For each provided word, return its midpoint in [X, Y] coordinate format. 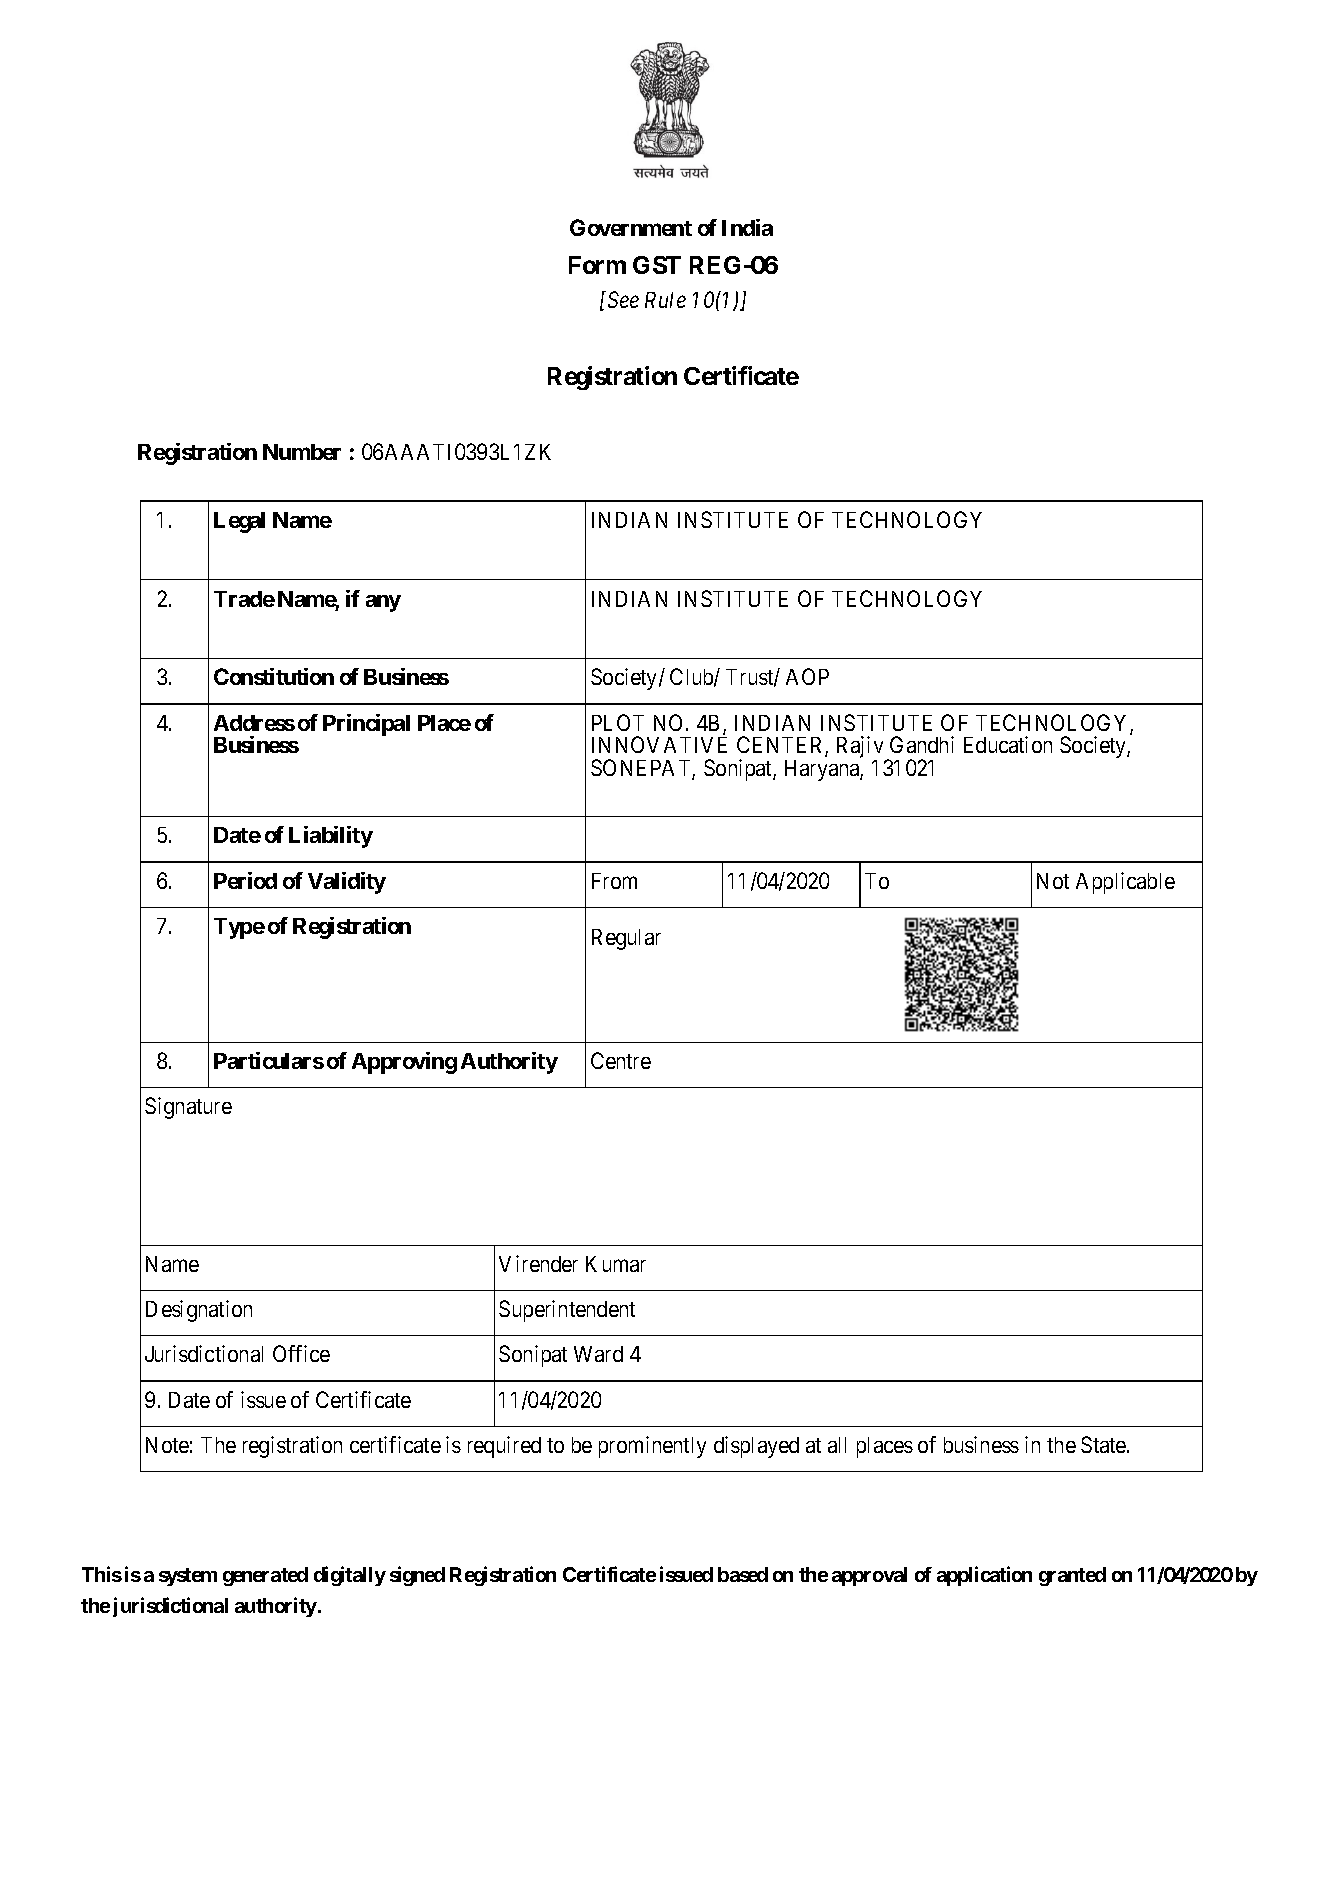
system [188, 1577]
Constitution [274, 676]
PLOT [618, 722]
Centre [621, 1060]
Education [1008, 744]
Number [302, 452]
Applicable [1125, 883]
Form [597, 265]
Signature [188, 1108]
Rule [665, 300]
